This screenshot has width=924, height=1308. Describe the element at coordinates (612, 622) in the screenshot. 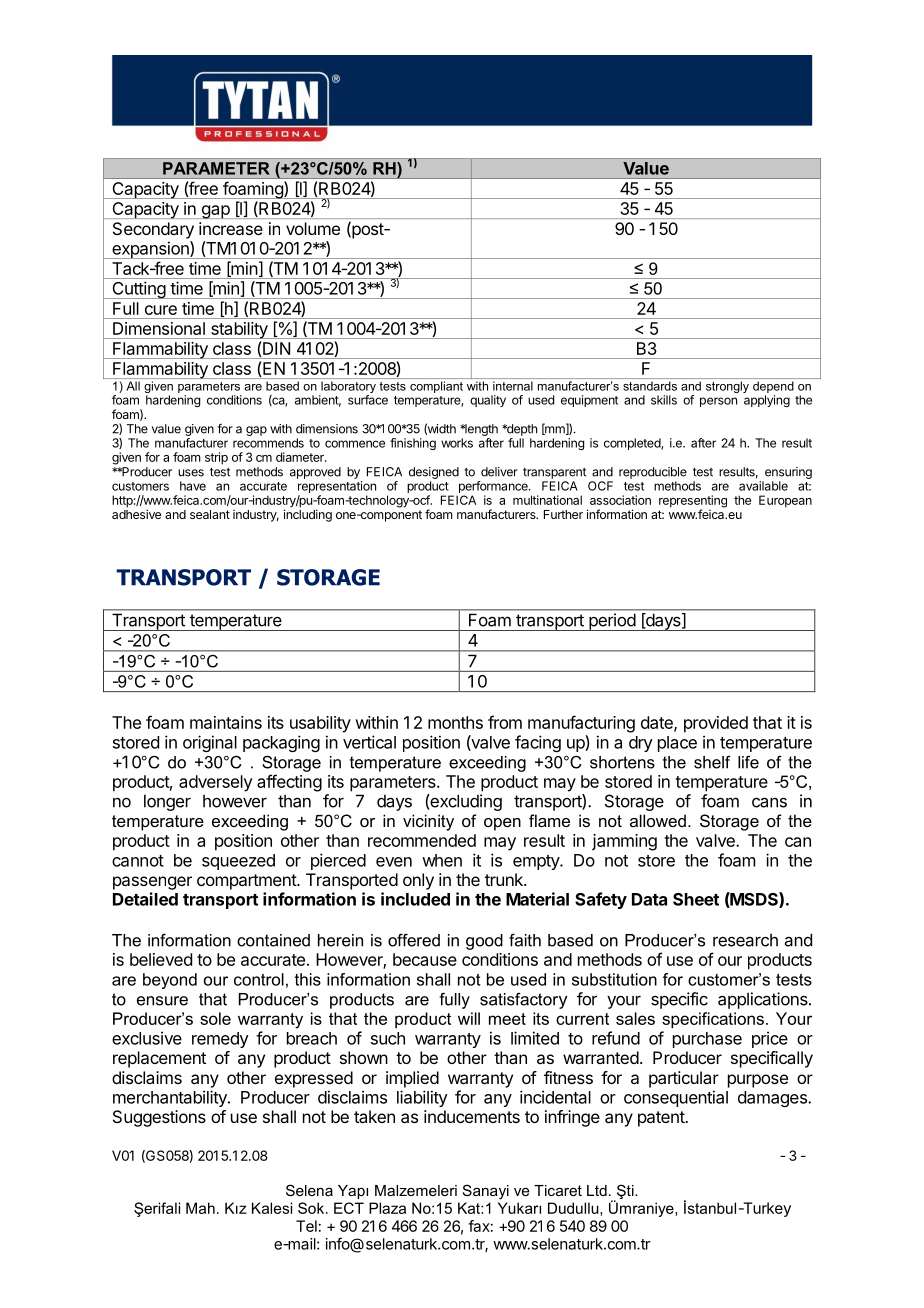

I see `period` at that location.
